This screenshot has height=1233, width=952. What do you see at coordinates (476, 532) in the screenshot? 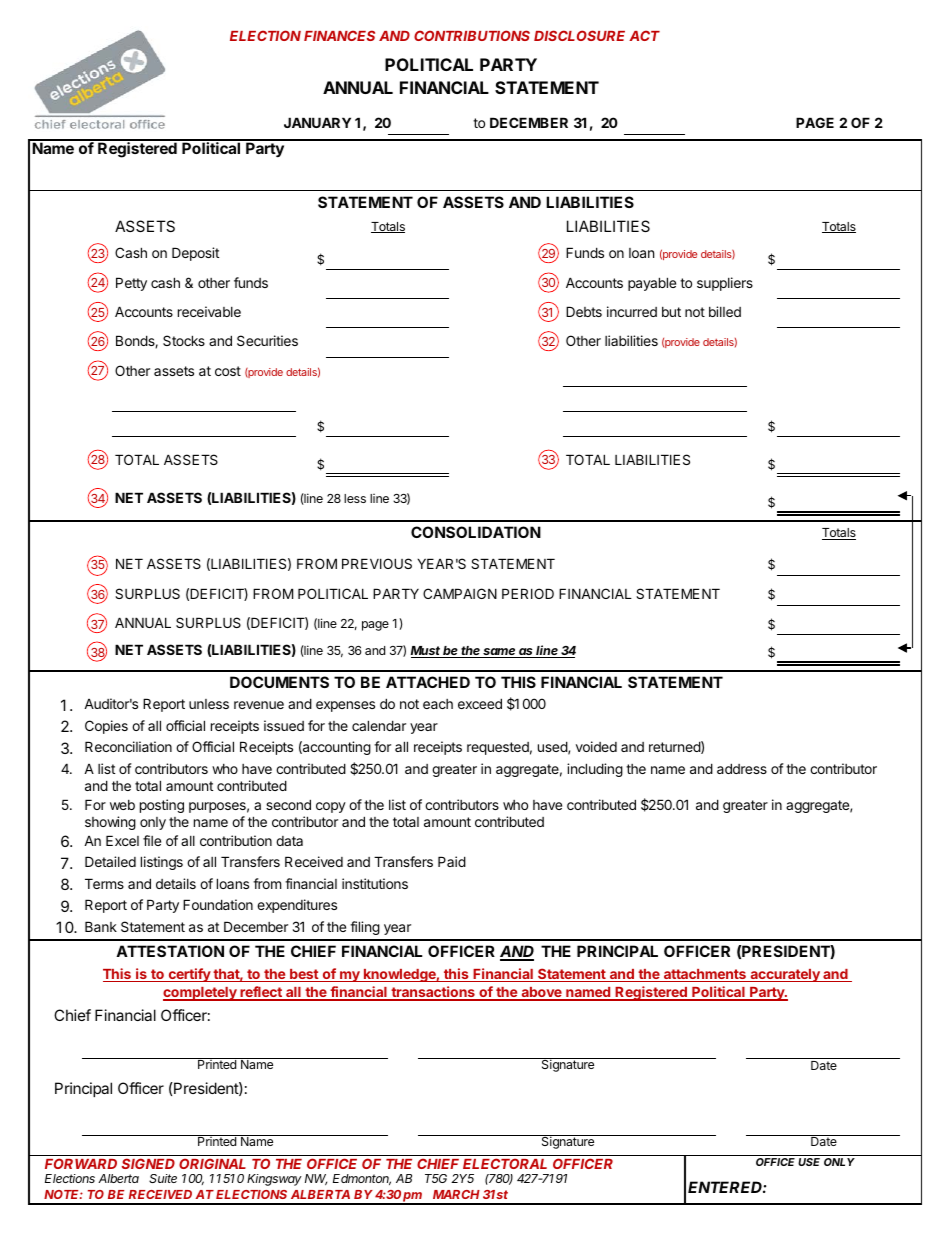
I see `CONSOLIDATION` at bounding box center [476, 532].
